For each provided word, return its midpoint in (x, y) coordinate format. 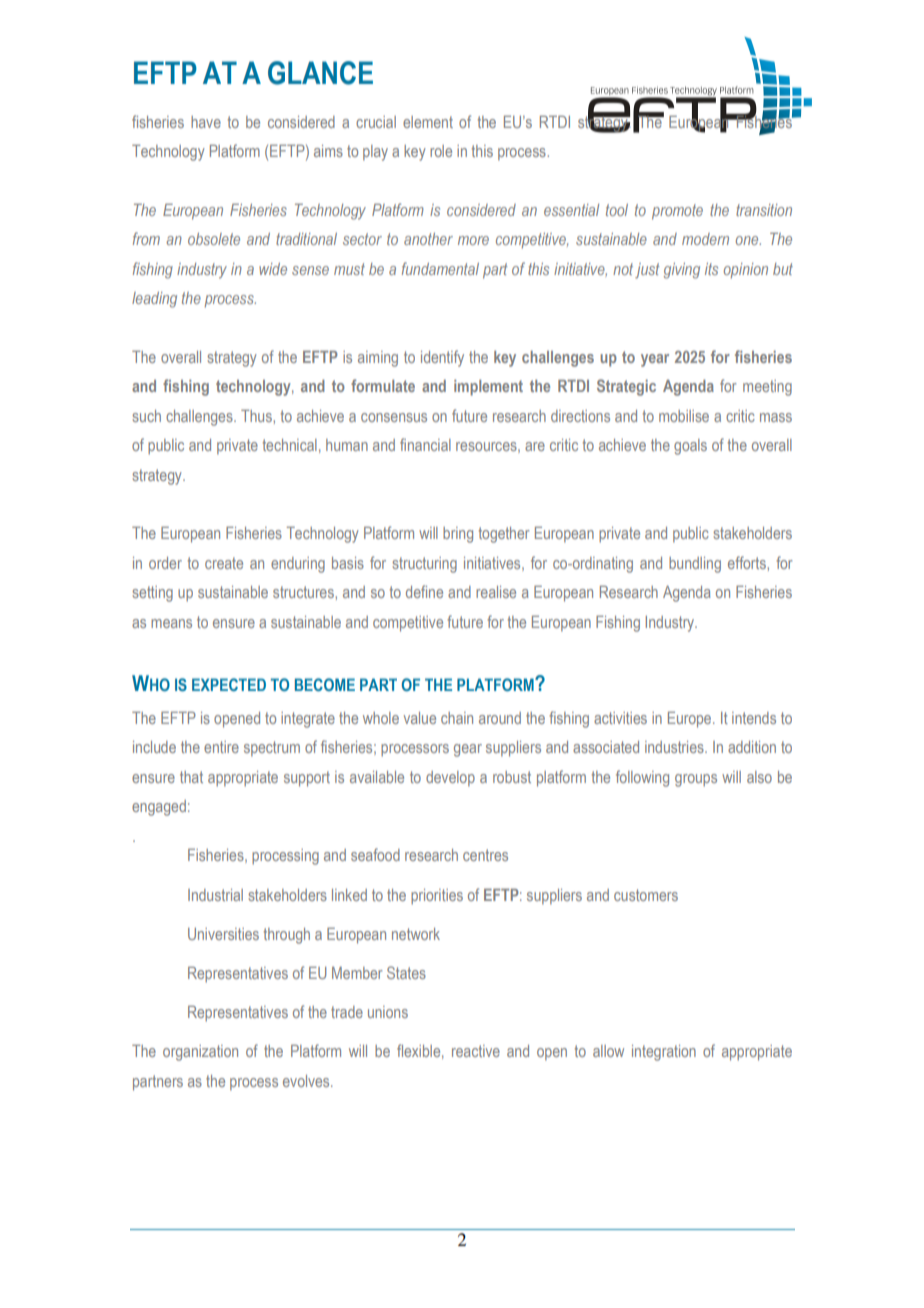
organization (200, 1053)
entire (221, 747)
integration (664, 1053)
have (206, 122)
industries (675, 747)
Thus (257, 416)
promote (677, 212)
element (428, 122)
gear (468, 750)
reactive (476, 1051)
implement (488, 388)
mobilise (684, 416)
